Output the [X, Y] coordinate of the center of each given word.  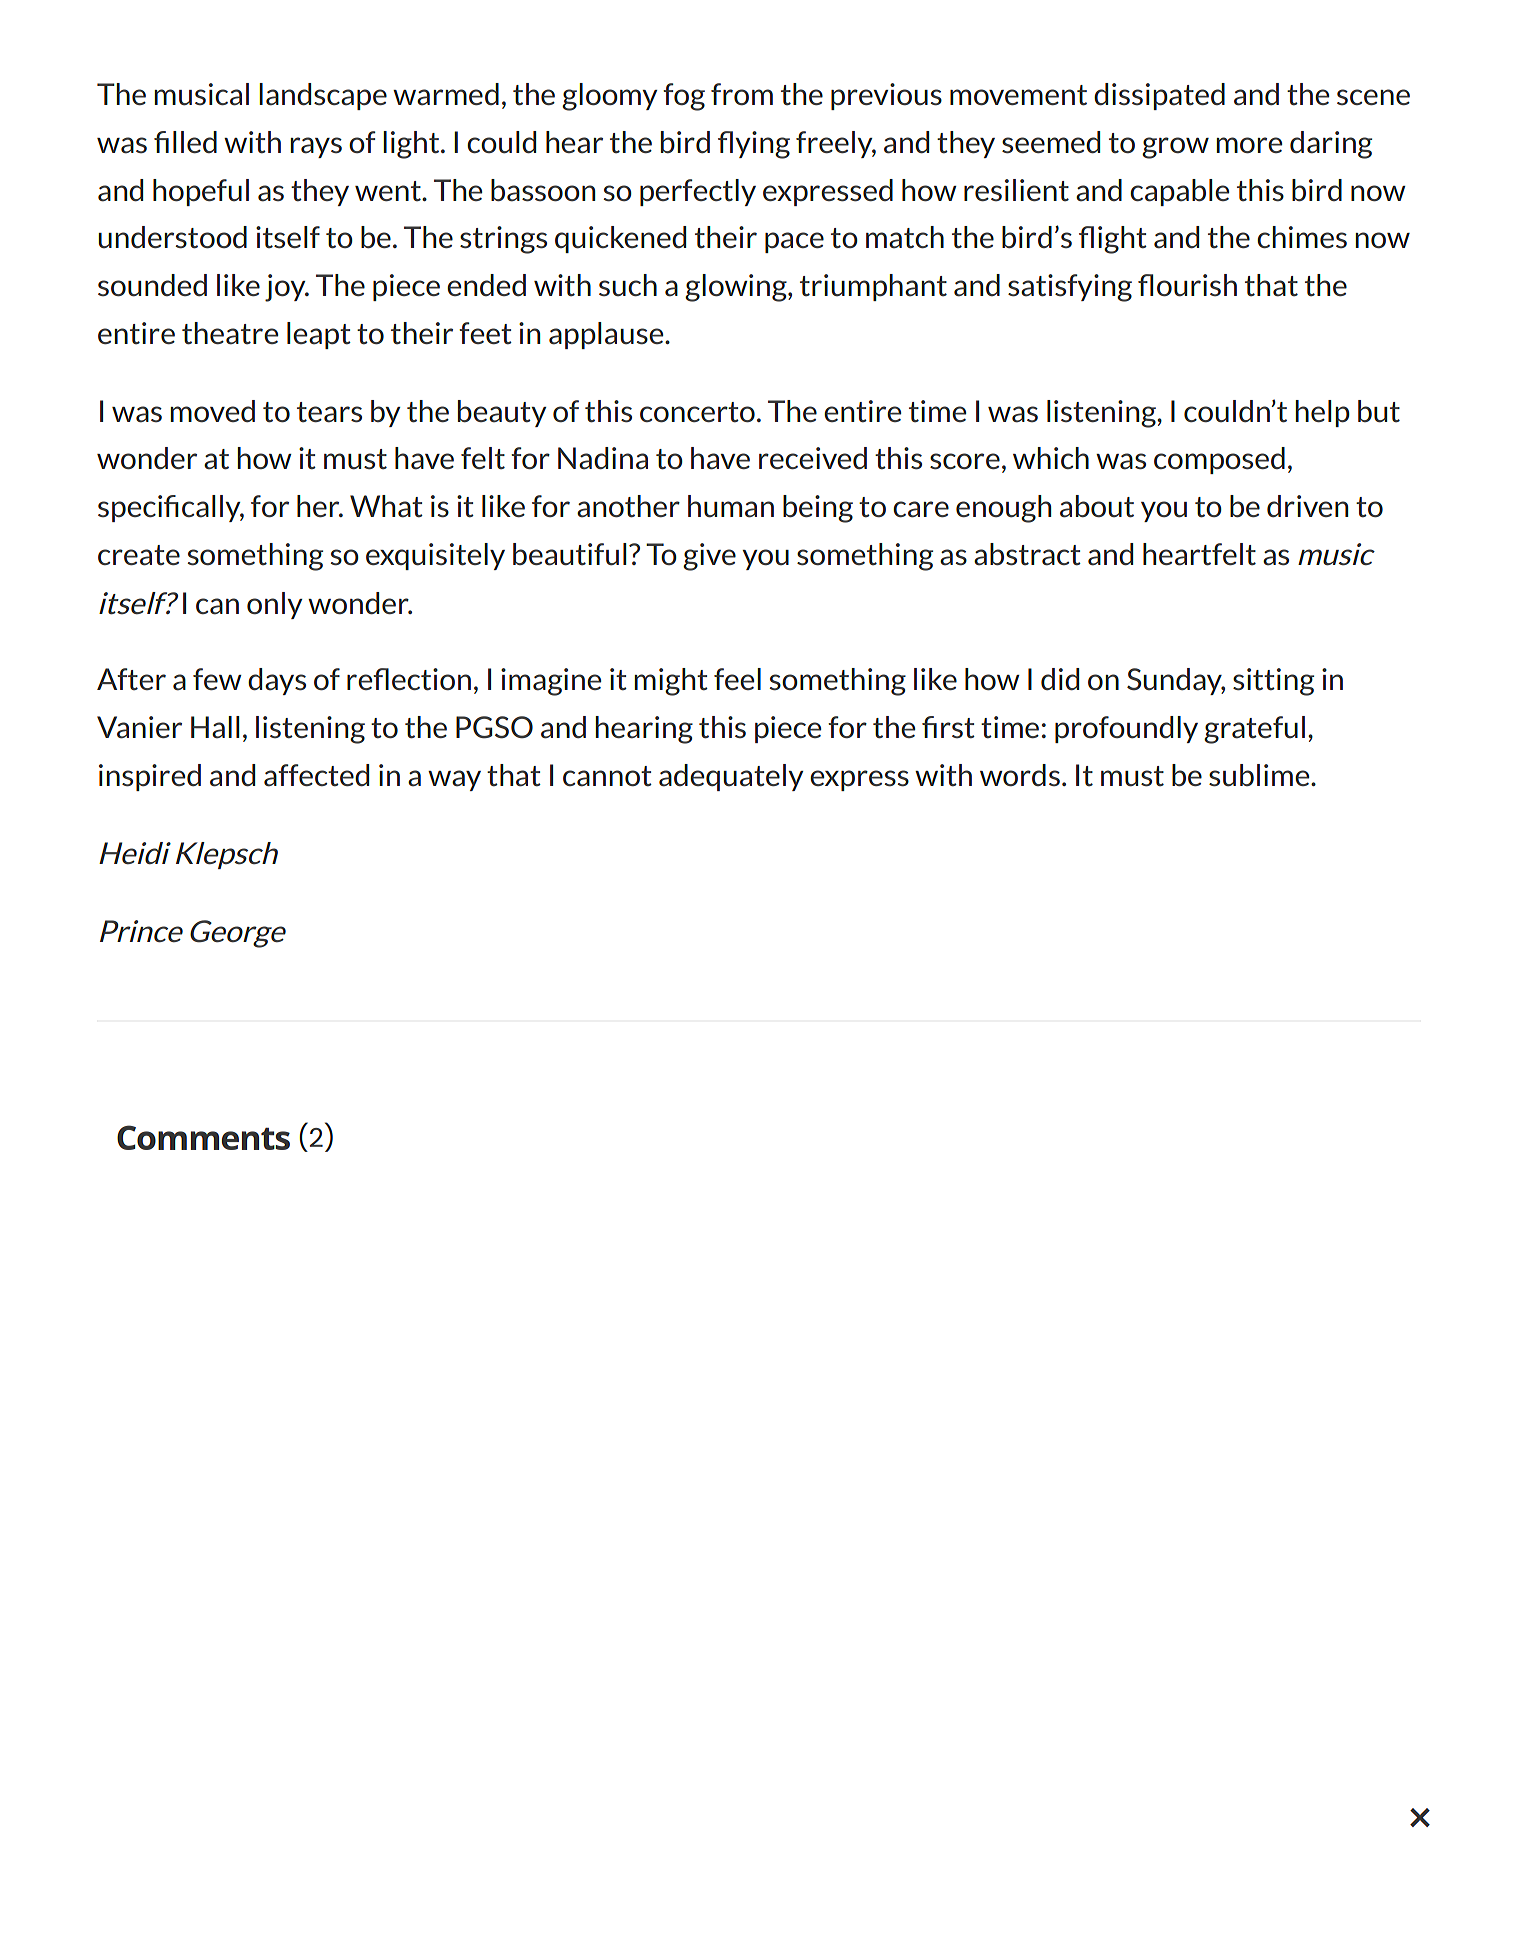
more [1249, 145]
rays [316, 147]
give [709, 557]
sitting [1273, 682]
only [274, 605]
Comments [203, 1137]
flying [754, 145]
